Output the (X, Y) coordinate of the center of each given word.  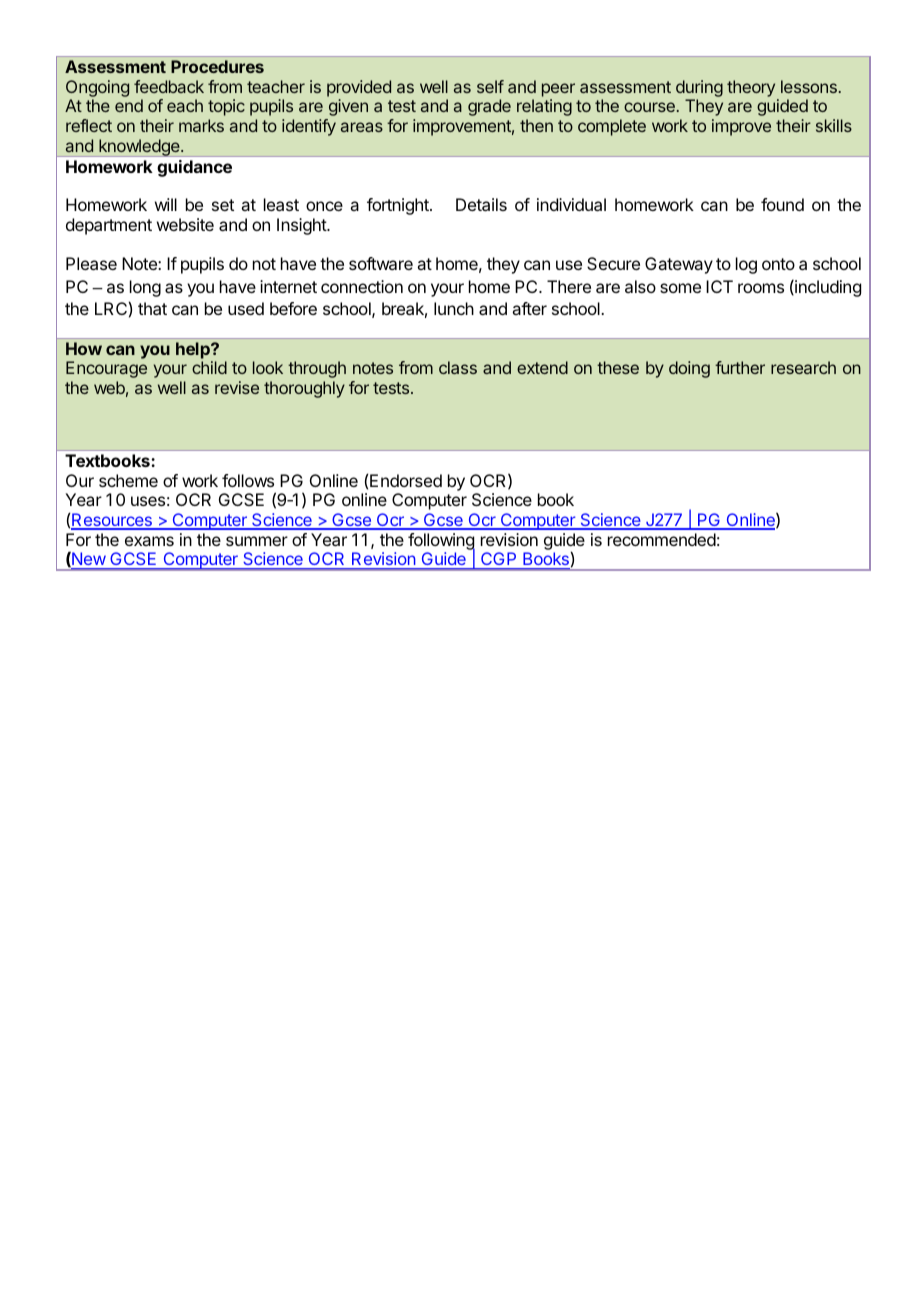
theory (751, 88)
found (782, 204)
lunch (454, 308)
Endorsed (406, 480)
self (490, 86)
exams (149, 541)
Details (481, 204)
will (166, 204)
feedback (169, 86)
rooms (761, 288)
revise (237, 387)
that (152, 308)
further (740, 367)
